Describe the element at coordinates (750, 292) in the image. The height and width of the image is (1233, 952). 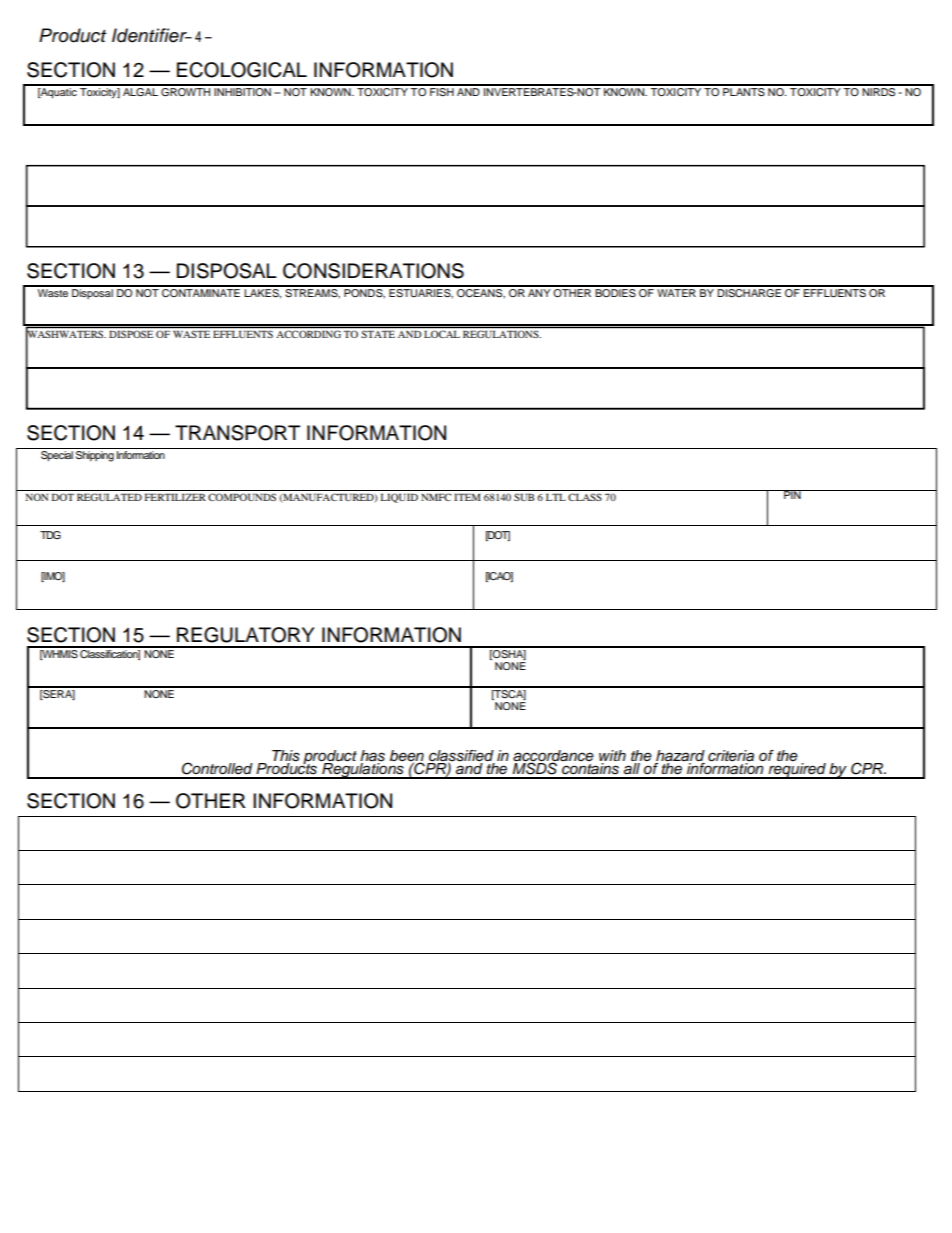
I see `DISCHARGE` at that location.
